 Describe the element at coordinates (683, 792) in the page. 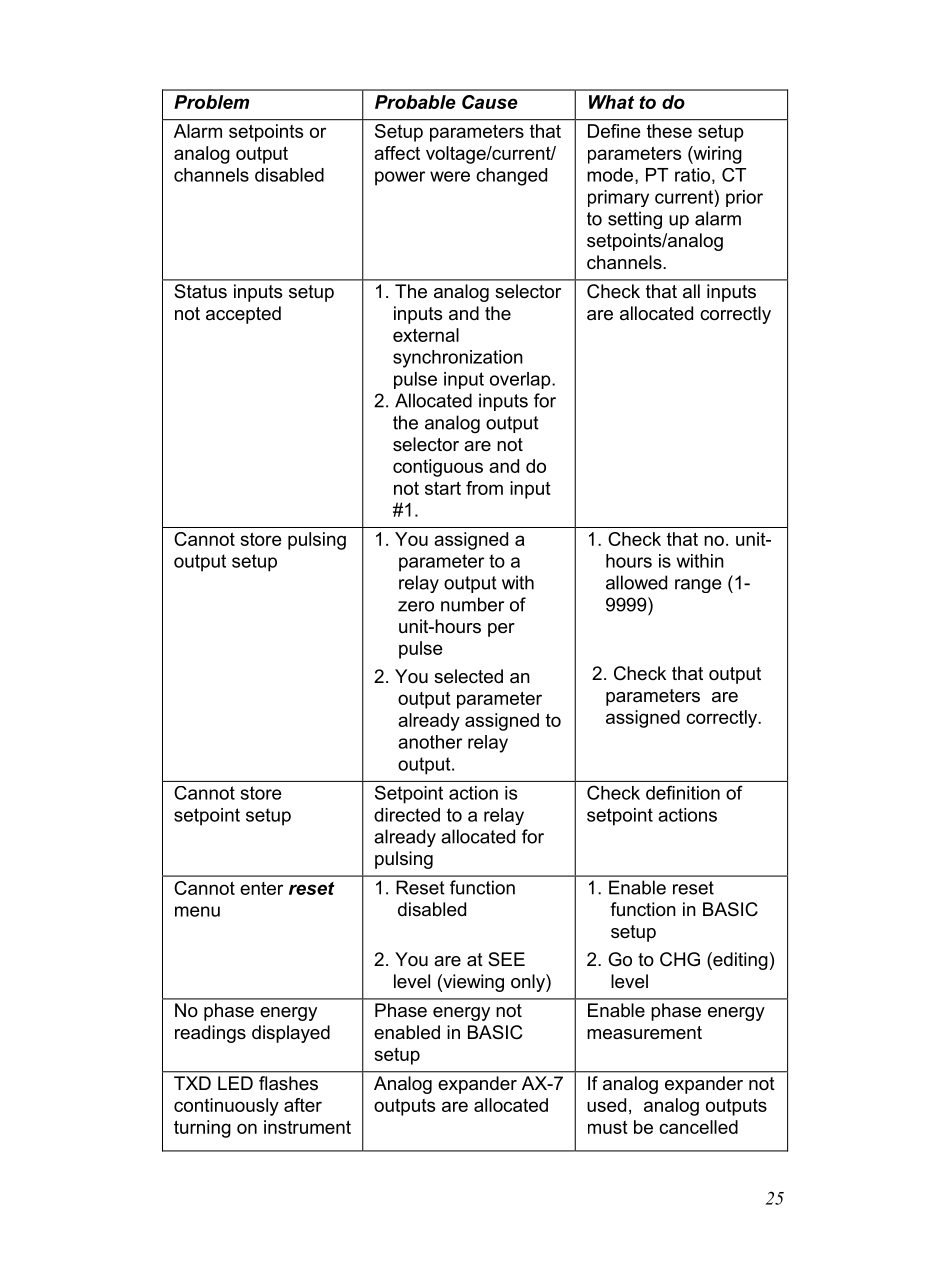

I see `definition` at that location.
